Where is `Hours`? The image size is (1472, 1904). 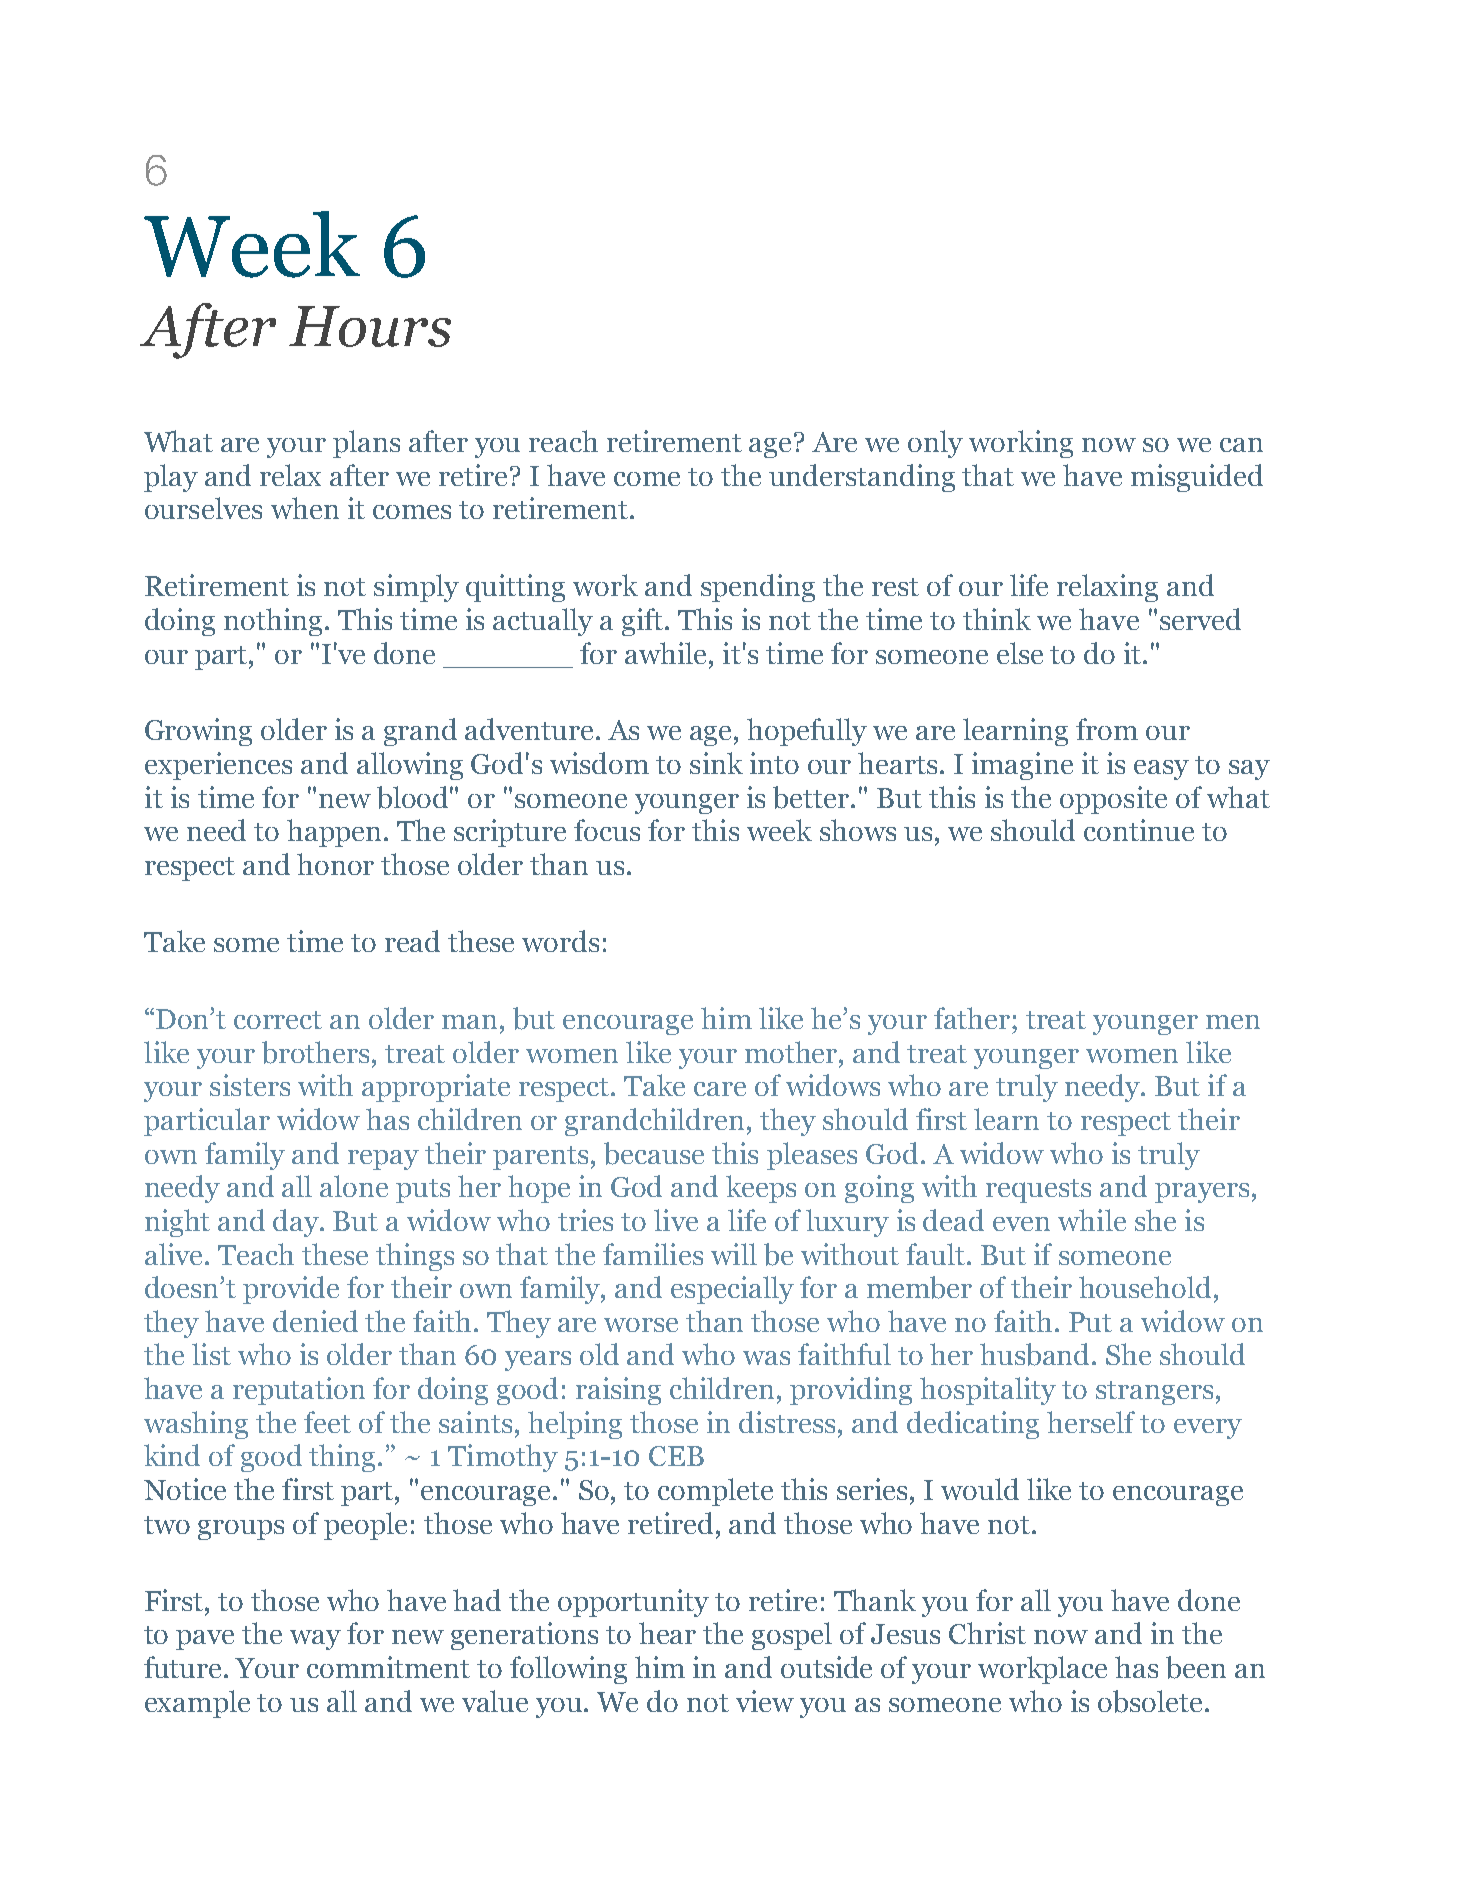
Hours is located at coordinates (370, 326).
